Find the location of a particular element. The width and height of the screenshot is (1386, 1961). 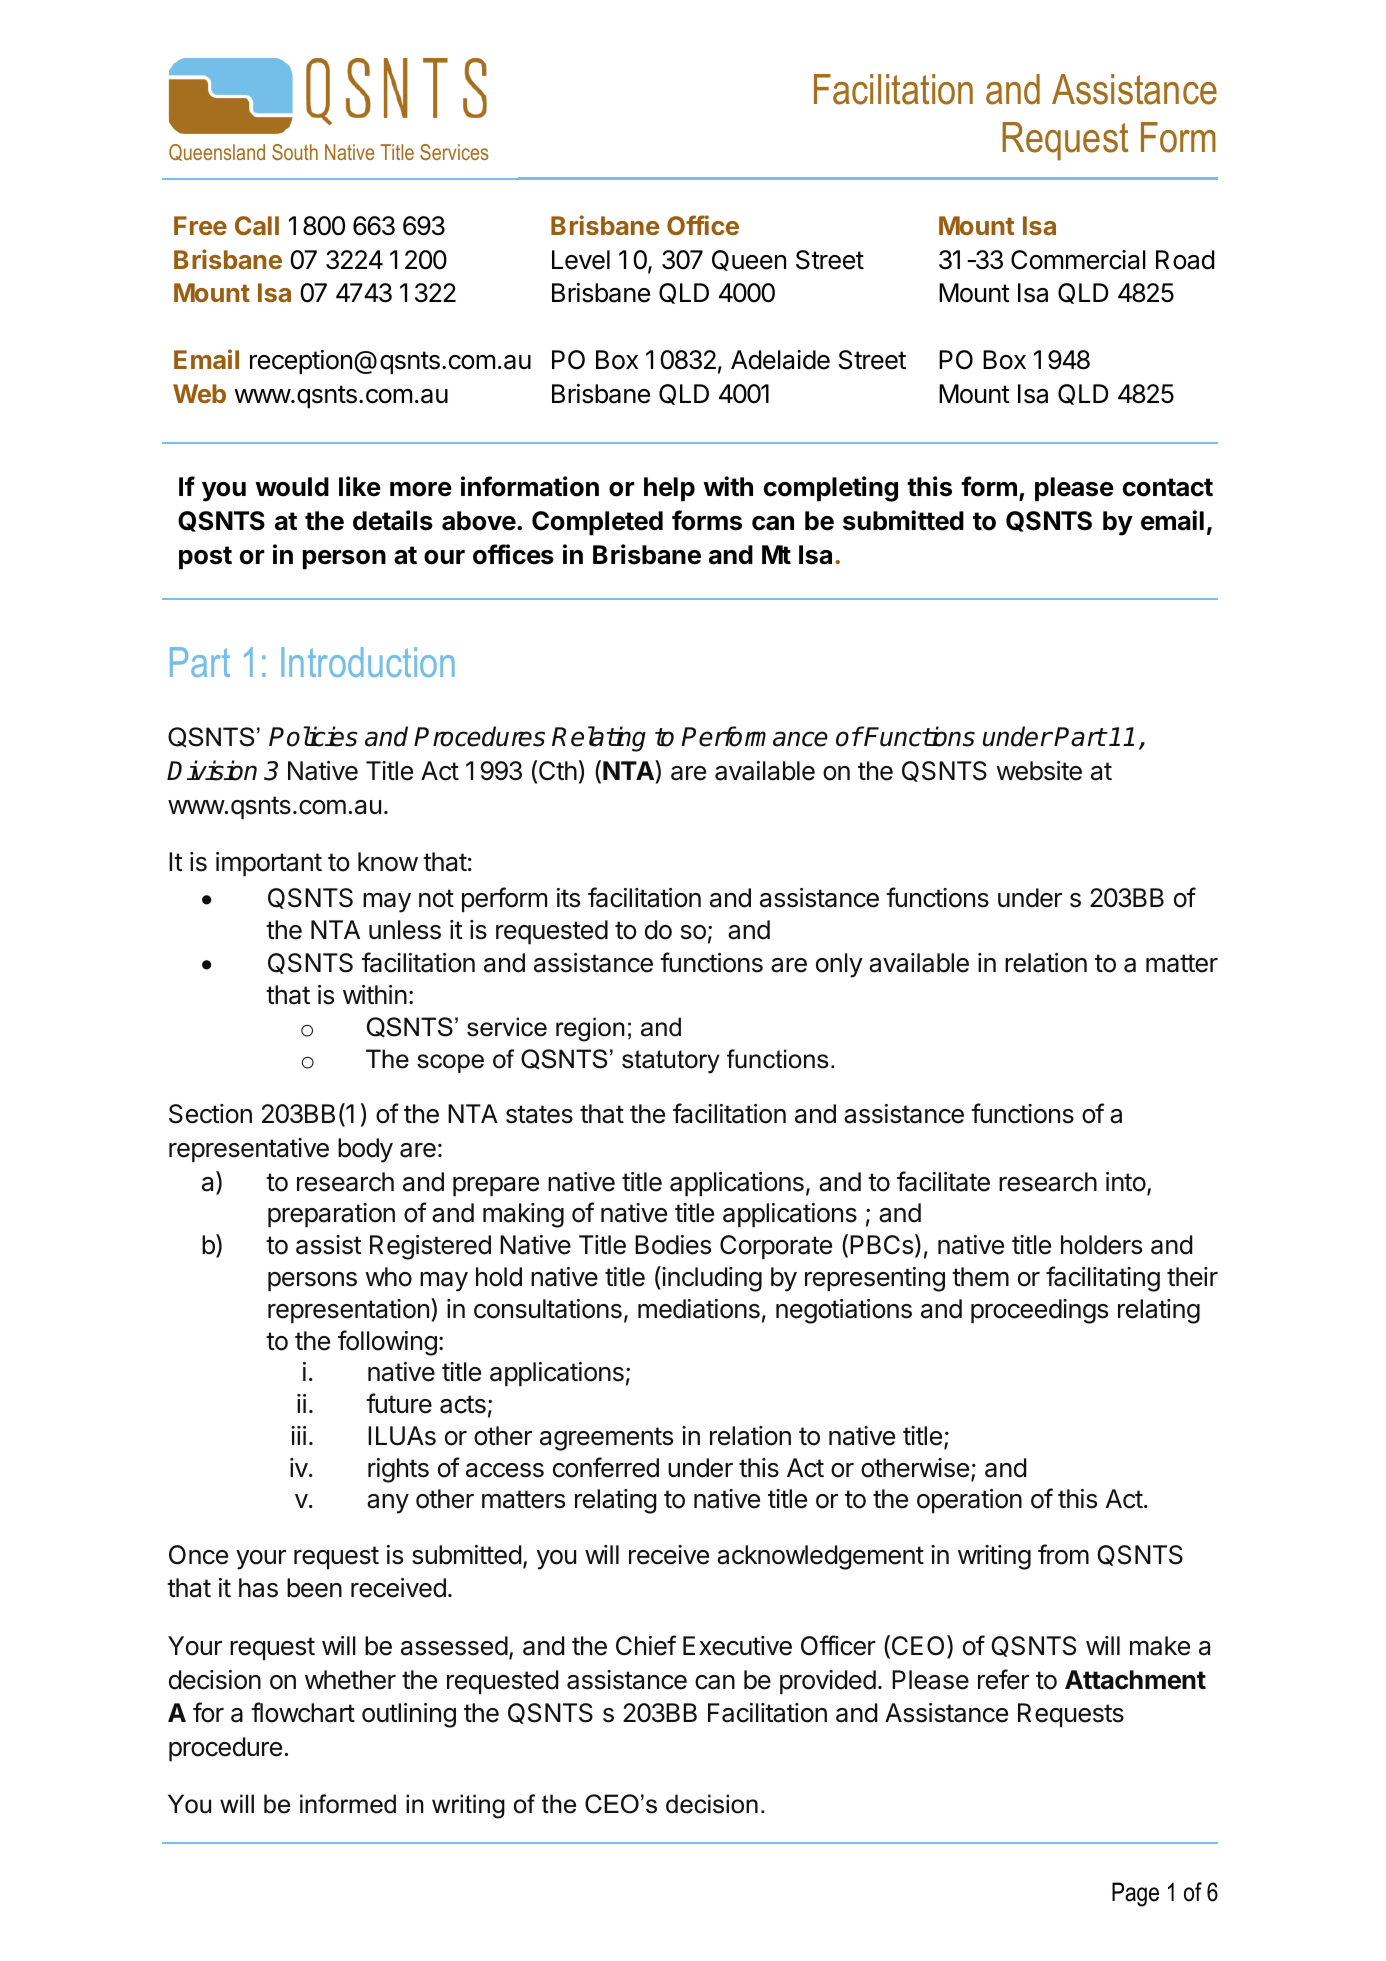

South is located at coordinates (295, 152).
